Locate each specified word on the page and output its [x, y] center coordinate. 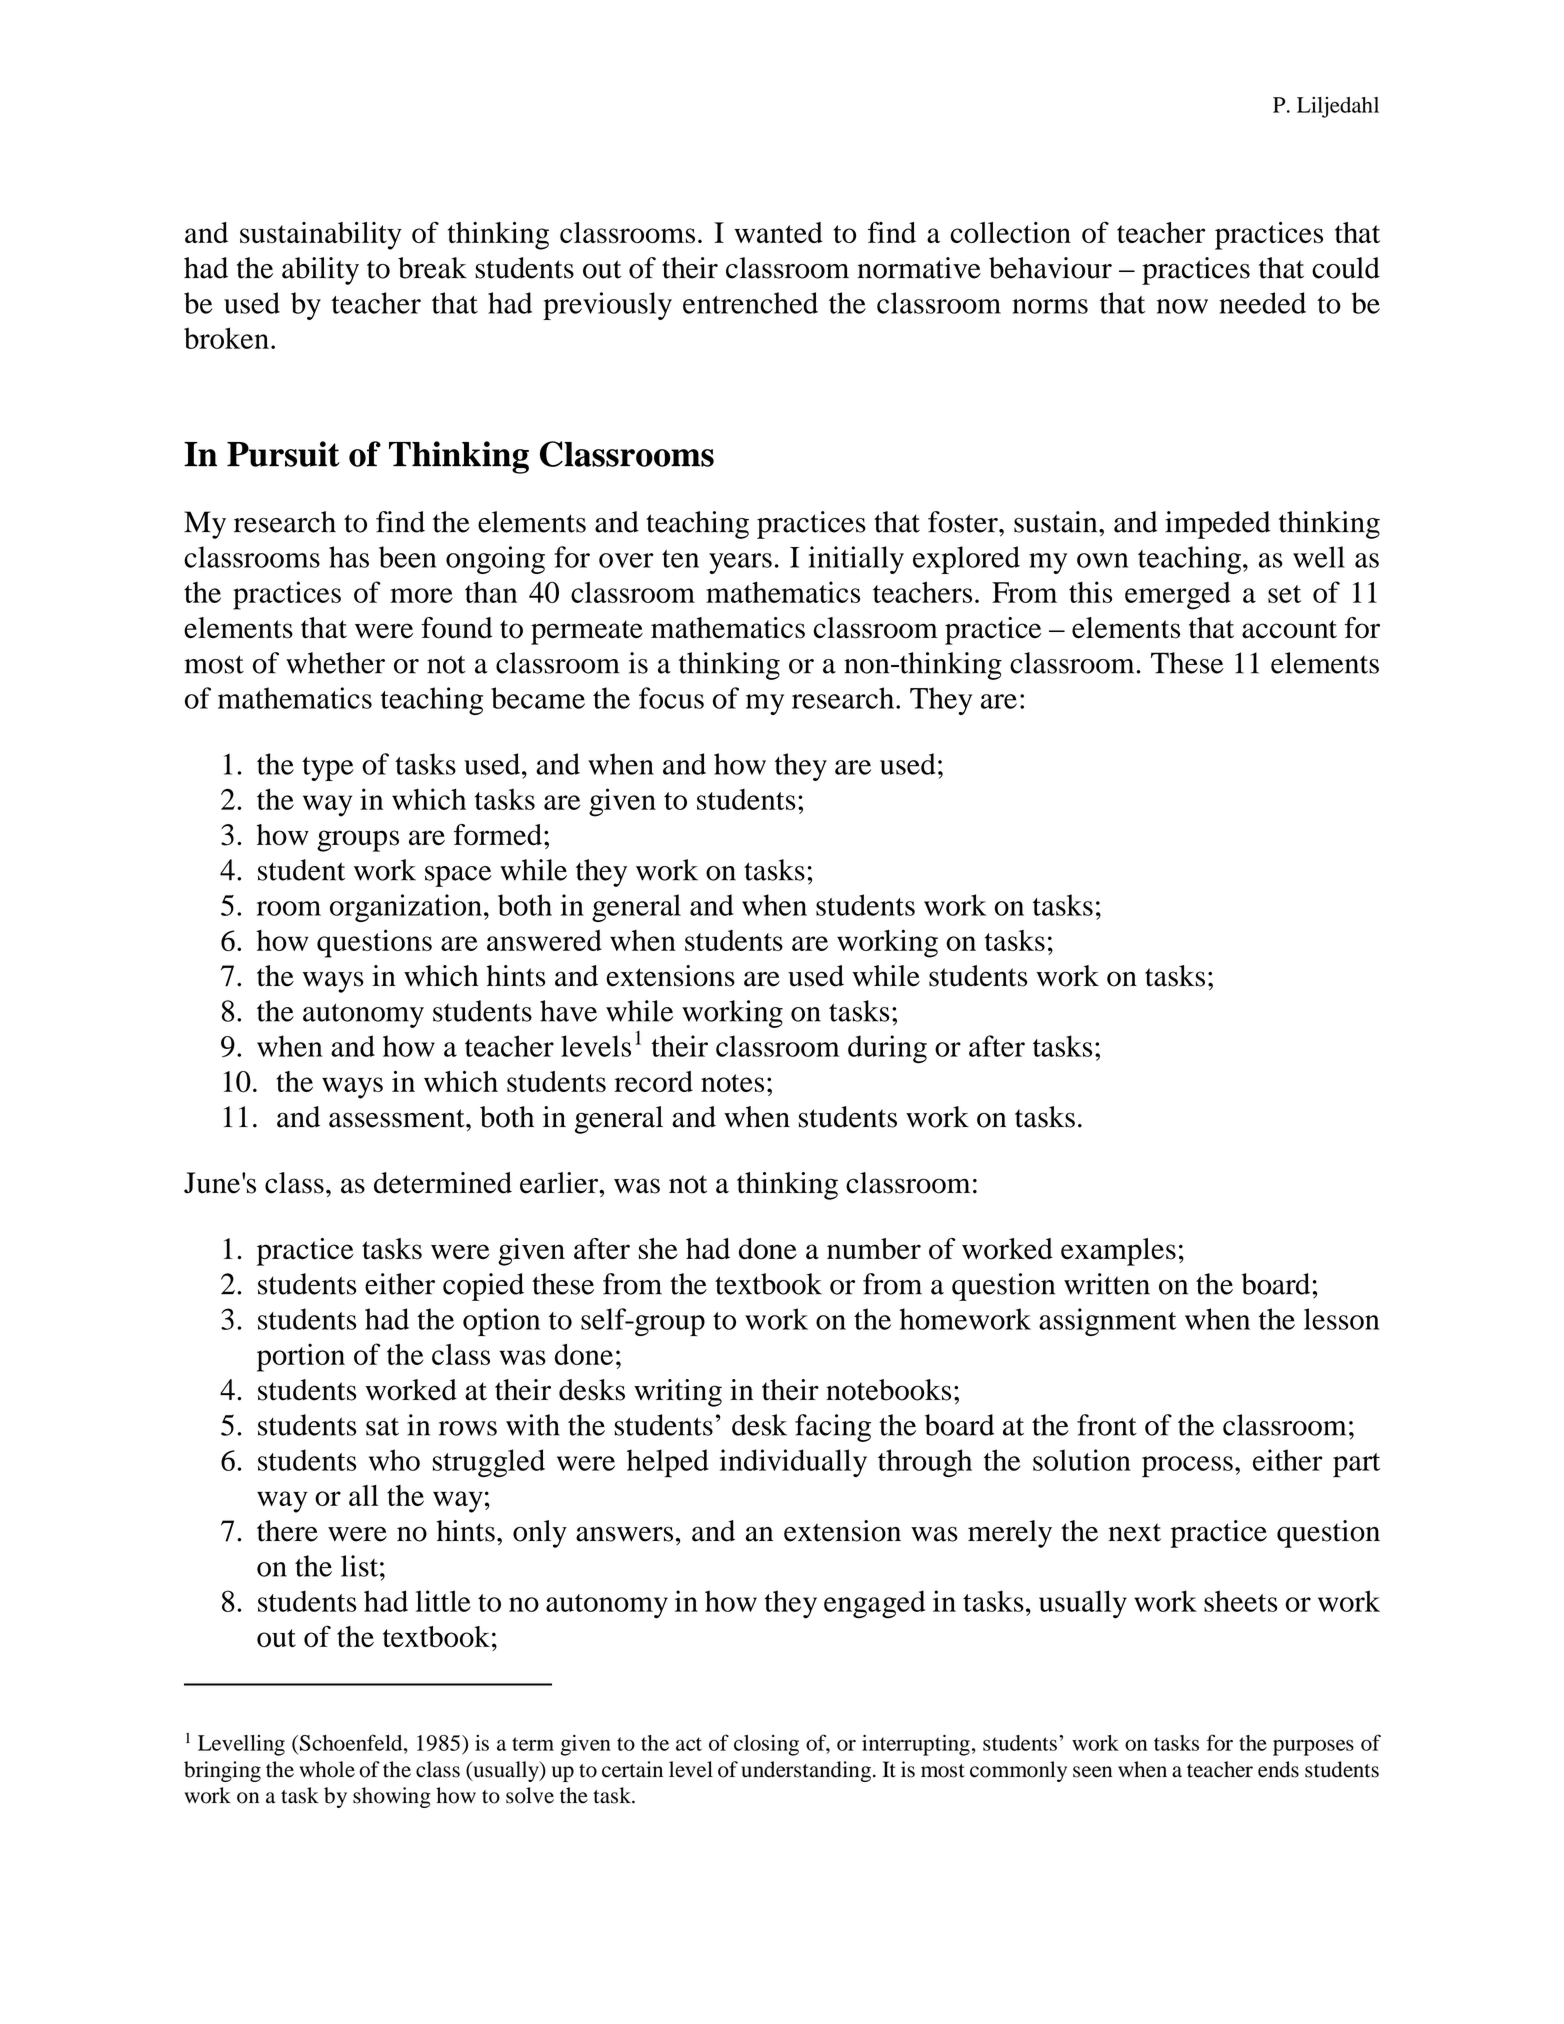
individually [793, 1463]
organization [406, 908]
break [432, 268]
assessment [398, 1118]
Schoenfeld [352, 1742]
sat [382, 1427]
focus [671, 698]
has [349, 557]
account [1289, 629]
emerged [1178, 596]
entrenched [750, 303]
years [740, 563]
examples [1118, 1252]
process [1187, 1467]
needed [1262, 303]
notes [732, 1083]
